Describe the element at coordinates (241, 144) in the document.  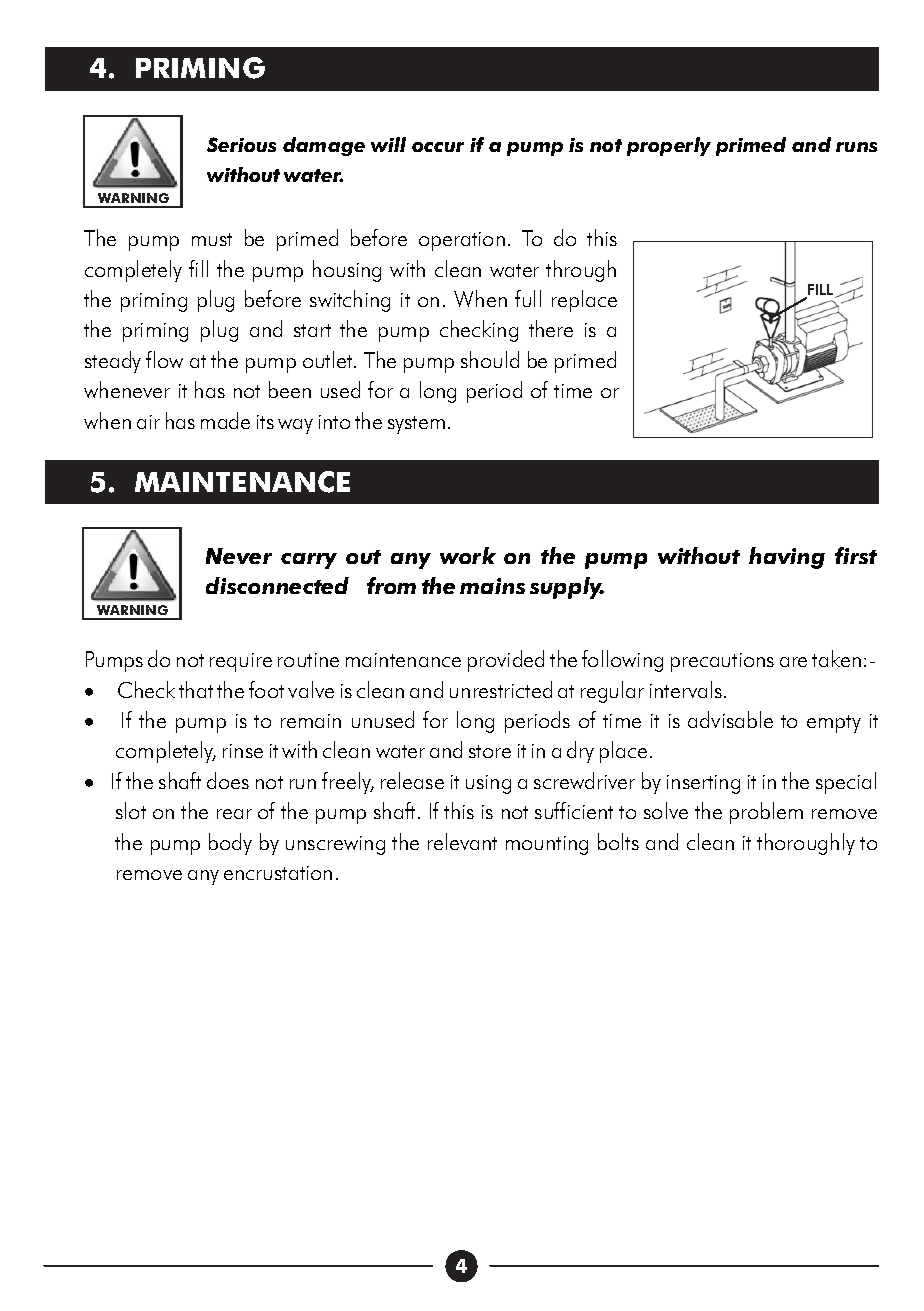
I see `Serious` at that location.
